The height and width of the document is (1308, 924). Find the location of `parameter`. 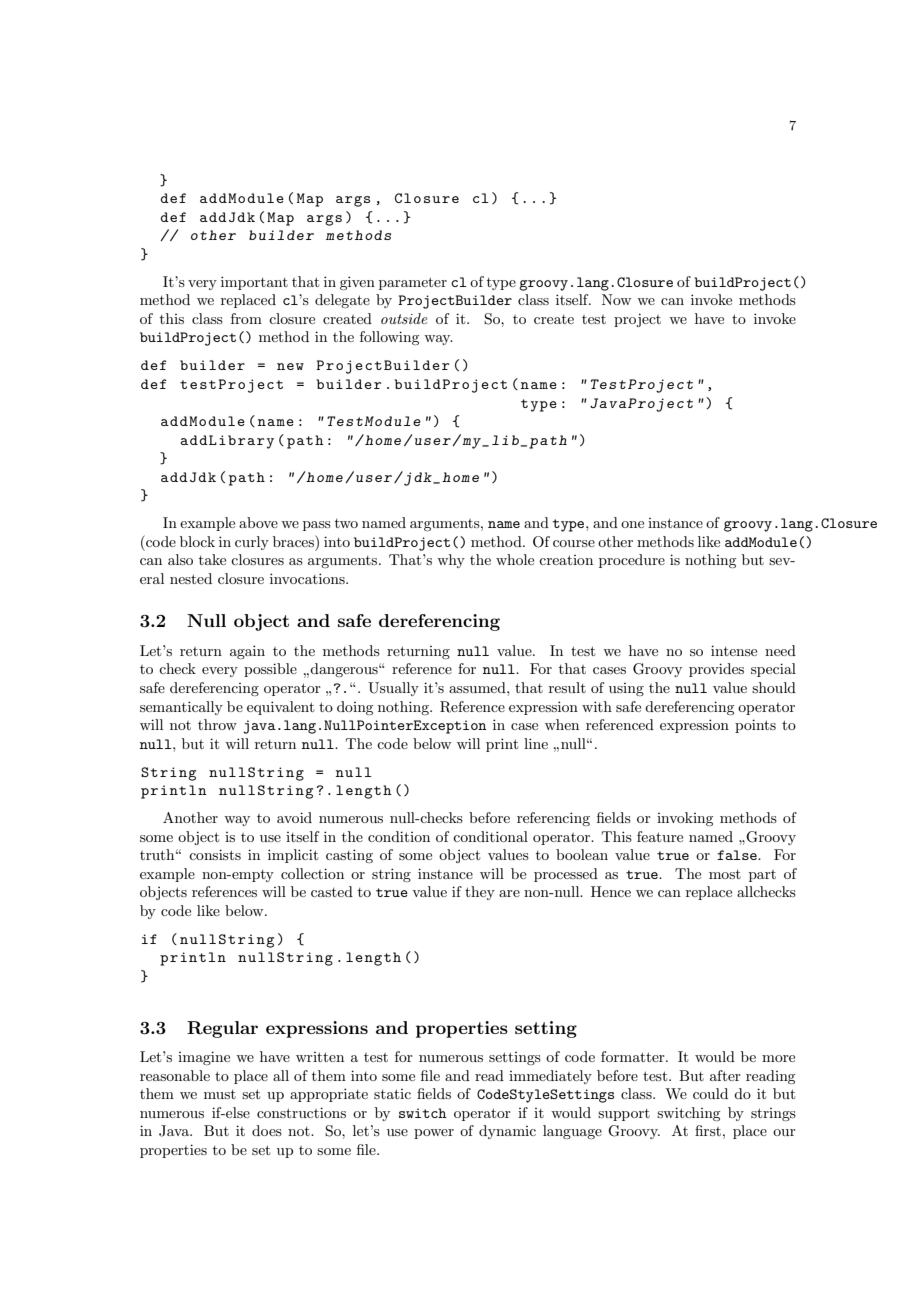

parameter is located at coordinates (413, 283).
